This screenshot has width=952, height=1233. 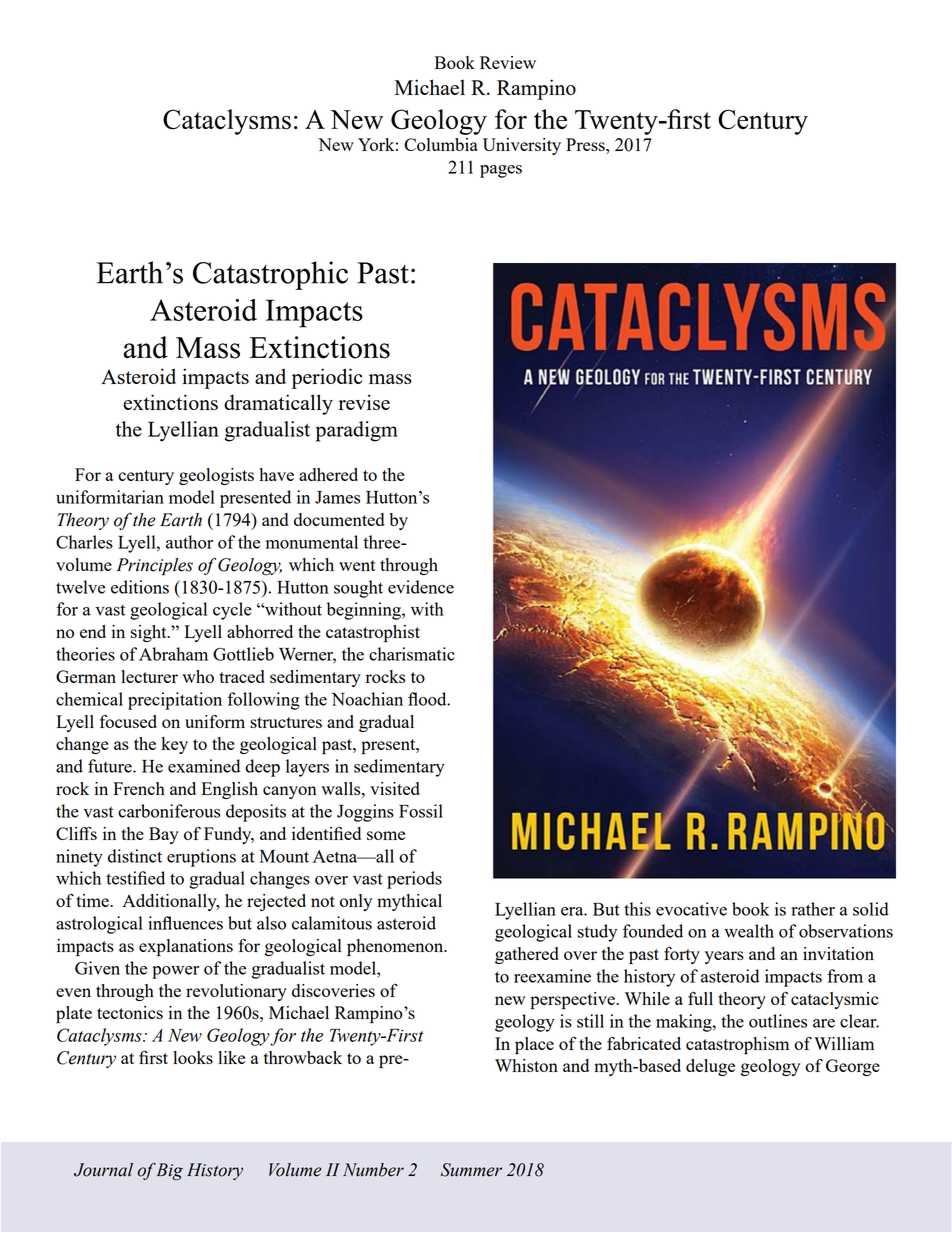 I want to click on pages, so click(x=501, y=171).
